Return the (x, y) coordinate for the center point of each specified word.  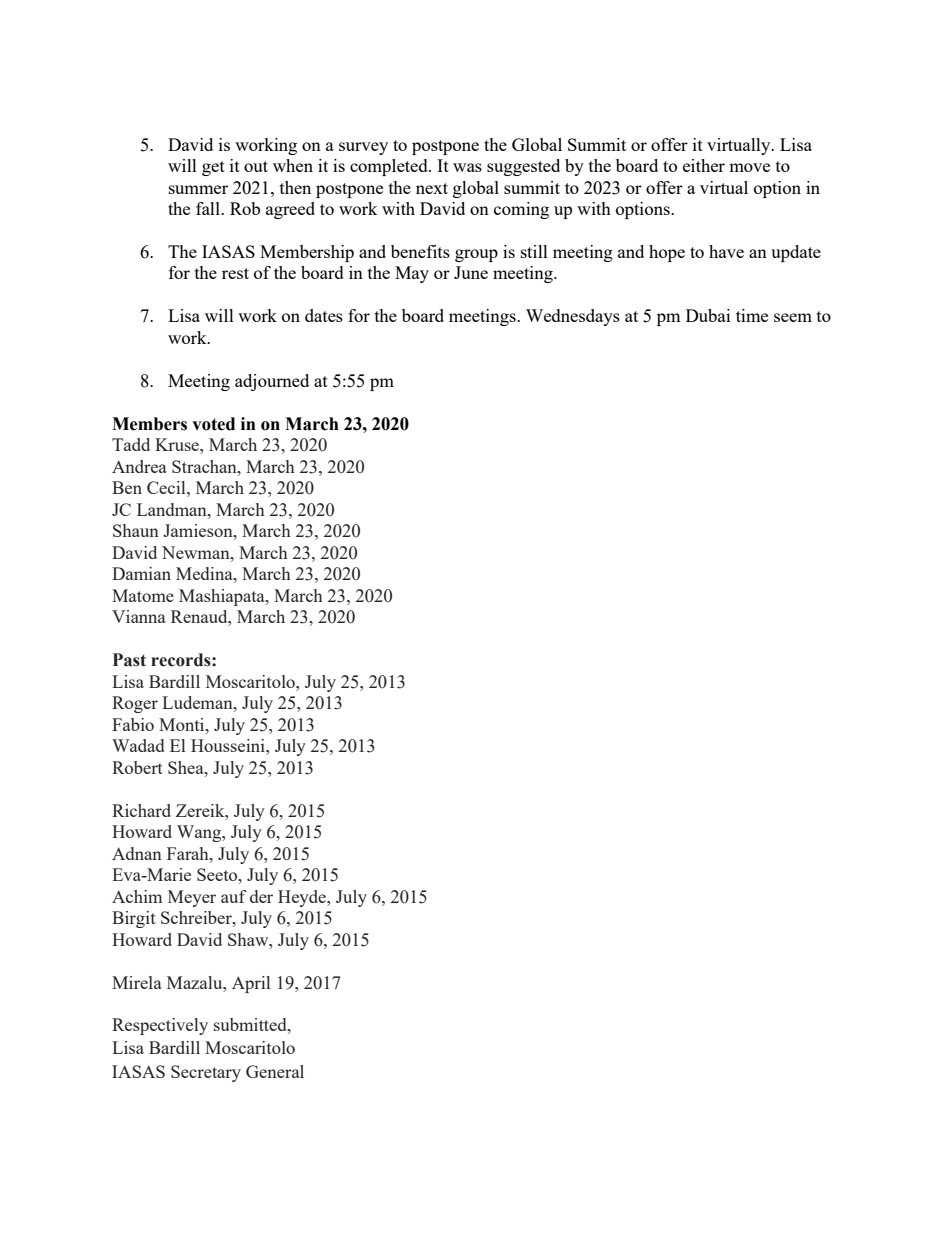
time (752, 315)
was (467, 167)
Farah (189, 853)
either (704, 165)
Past (129, 660)
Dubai (708, 315)
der (261, 896)
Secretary (206, 1073)
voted (213, 424)
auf (234, 896)
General (275, 1071)
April (251, 984)
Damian (141, 573)
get (213, 168)
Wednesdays (573, 317)
